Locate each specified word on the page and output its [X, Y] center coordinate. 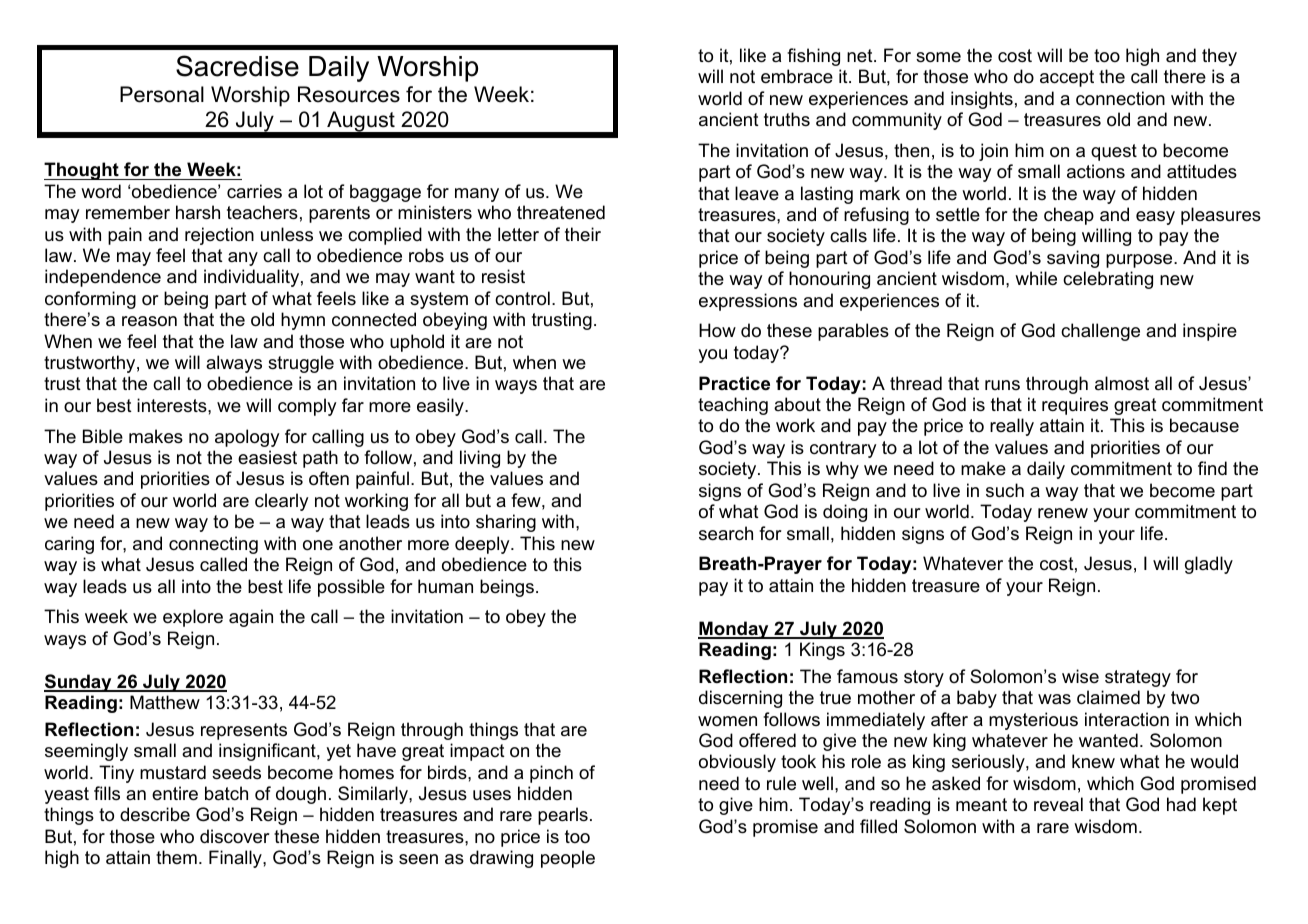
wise [1080, 676]
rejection [219, 236]
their [583, 234]
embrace [797, 76]
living [480, 459]
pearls [563, 816]
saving [1073, 259]
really [1012, 427]
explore [193, 618]
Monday [734, 630]
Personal [162, 94]
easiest [267, 457]
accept [1067, 78]
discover [234, 836]
